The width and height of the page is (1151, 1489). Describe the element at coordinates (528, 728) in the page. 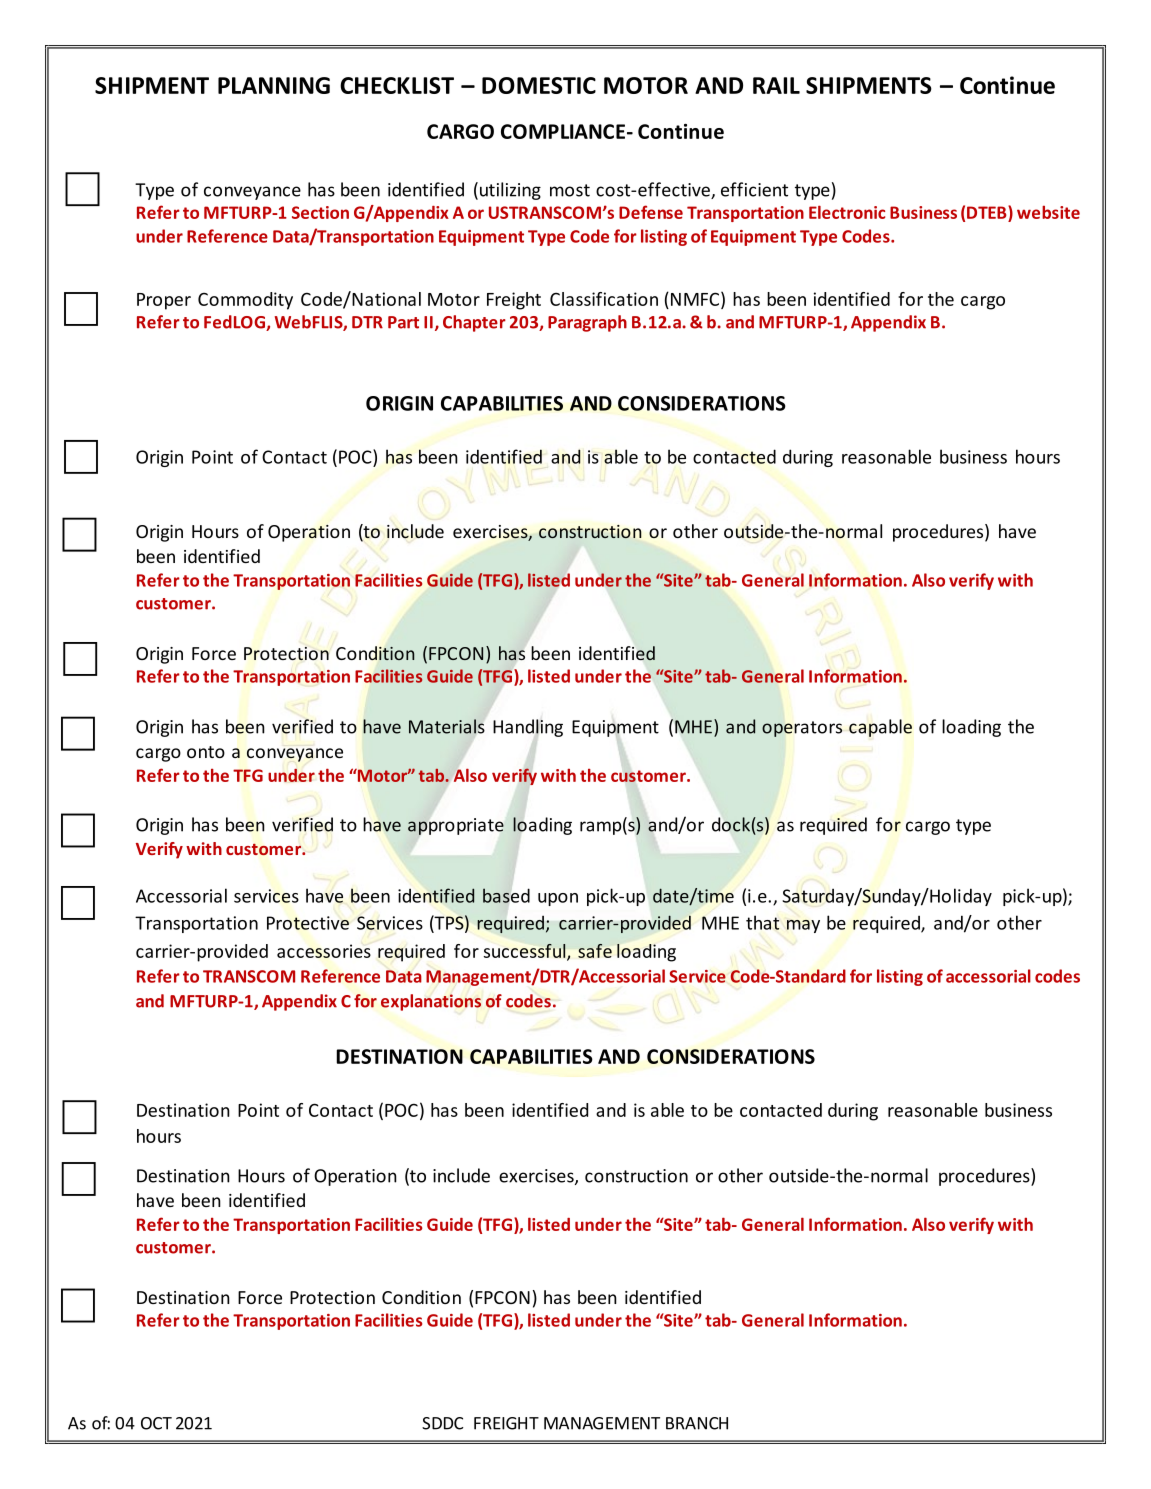

I see `Handling` at that location.
